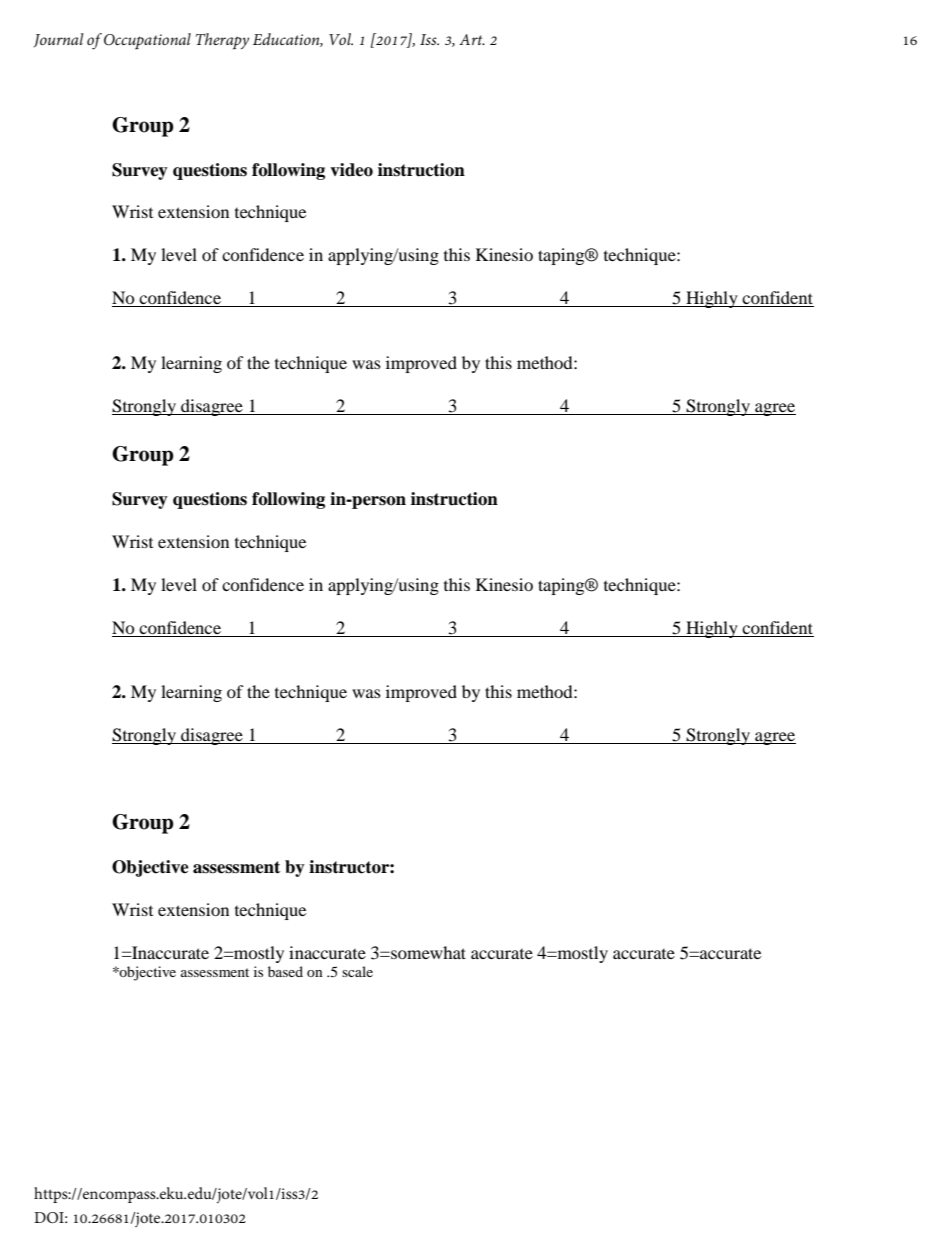 Image resolution: width=952 pixels, height=1233 pixels. Describe the element at coordinates (357, 971) in the screenshot. I see `scale` at that location.
